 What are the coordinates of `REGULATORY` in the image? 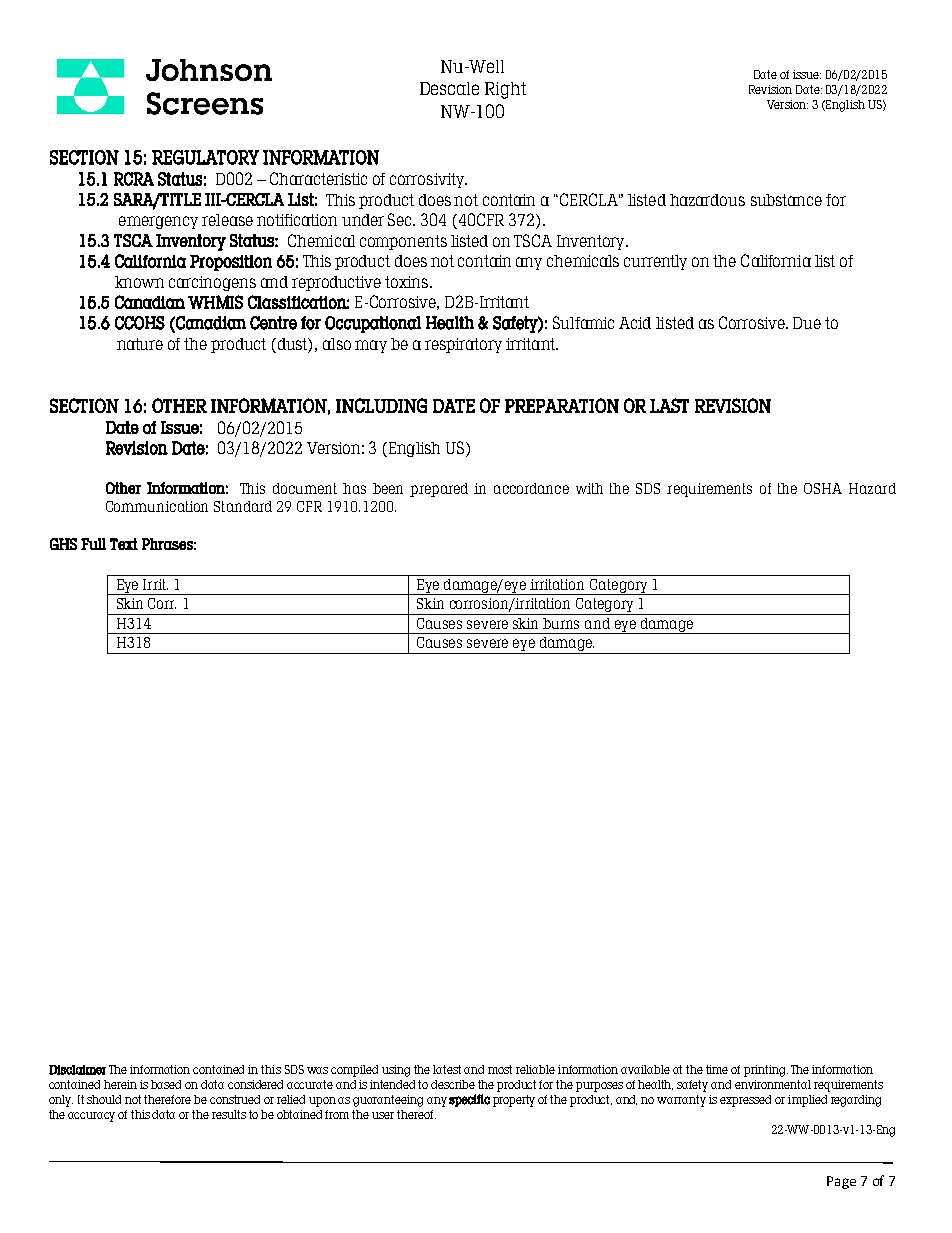 It's located at (205, 157).
